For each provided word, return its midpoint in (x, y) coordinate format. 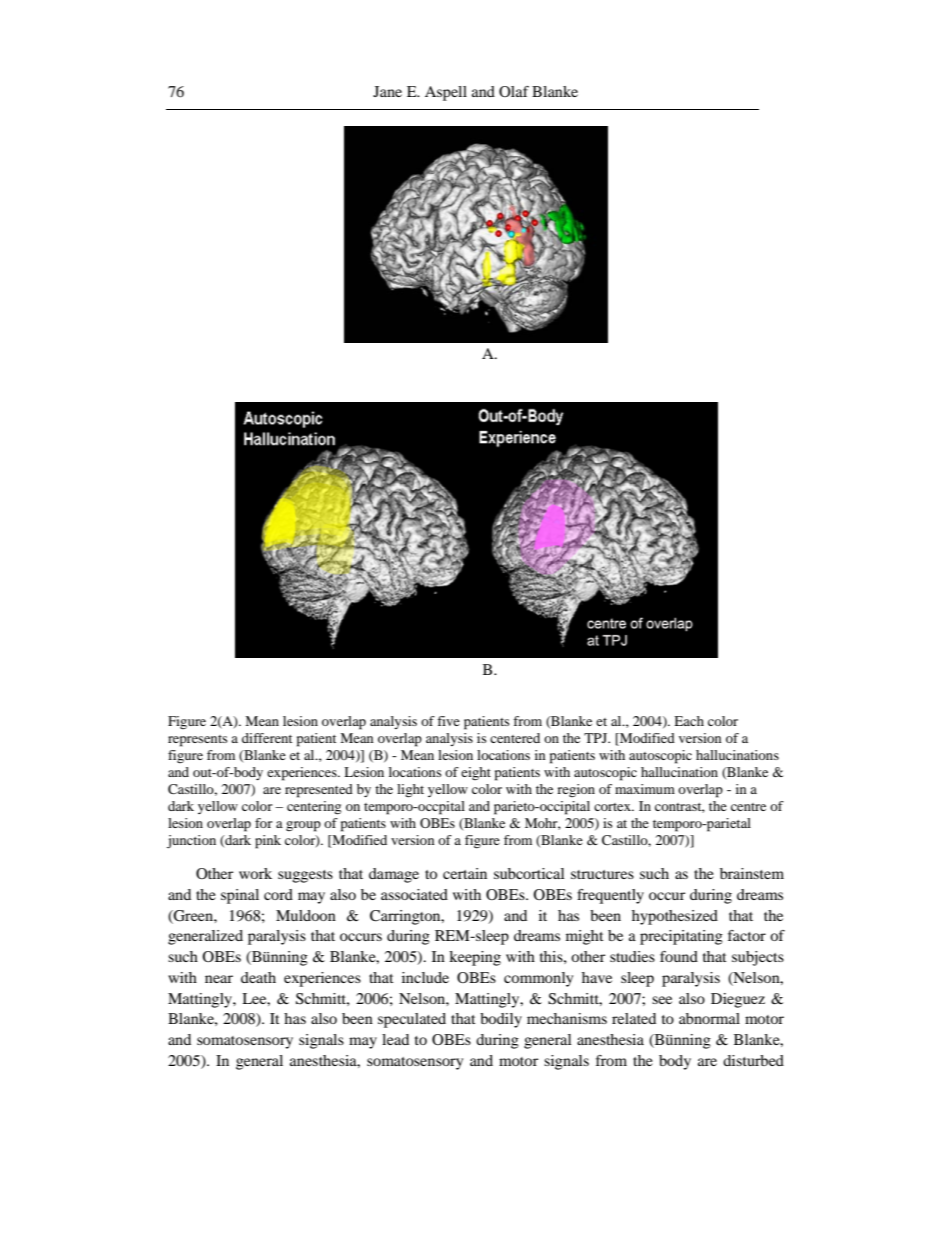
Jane (387, 91)
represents (198, 741)
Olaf (514, 91)
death (258, 977)
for (263, 823)
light (410, 791)
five (448, 721)
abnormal (709, 1018)
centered (515, 738)
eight (476, 773)
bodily (501, 1020)
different (267, 738)
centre (748, 807)
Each (689, 721)
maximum (645, 789)
